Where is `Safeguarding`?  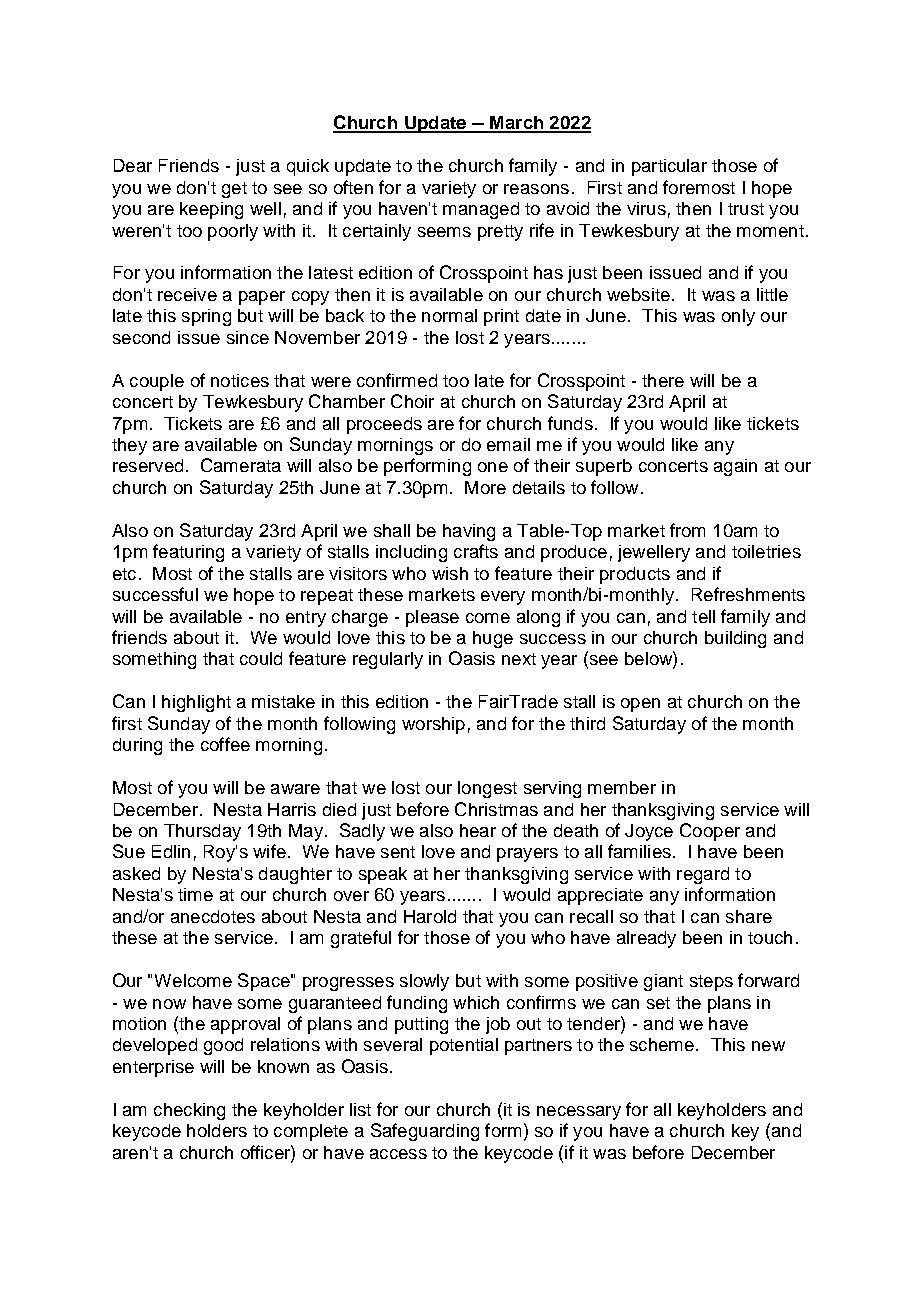 Safeguarding is located at coordinates (425, 1132).
